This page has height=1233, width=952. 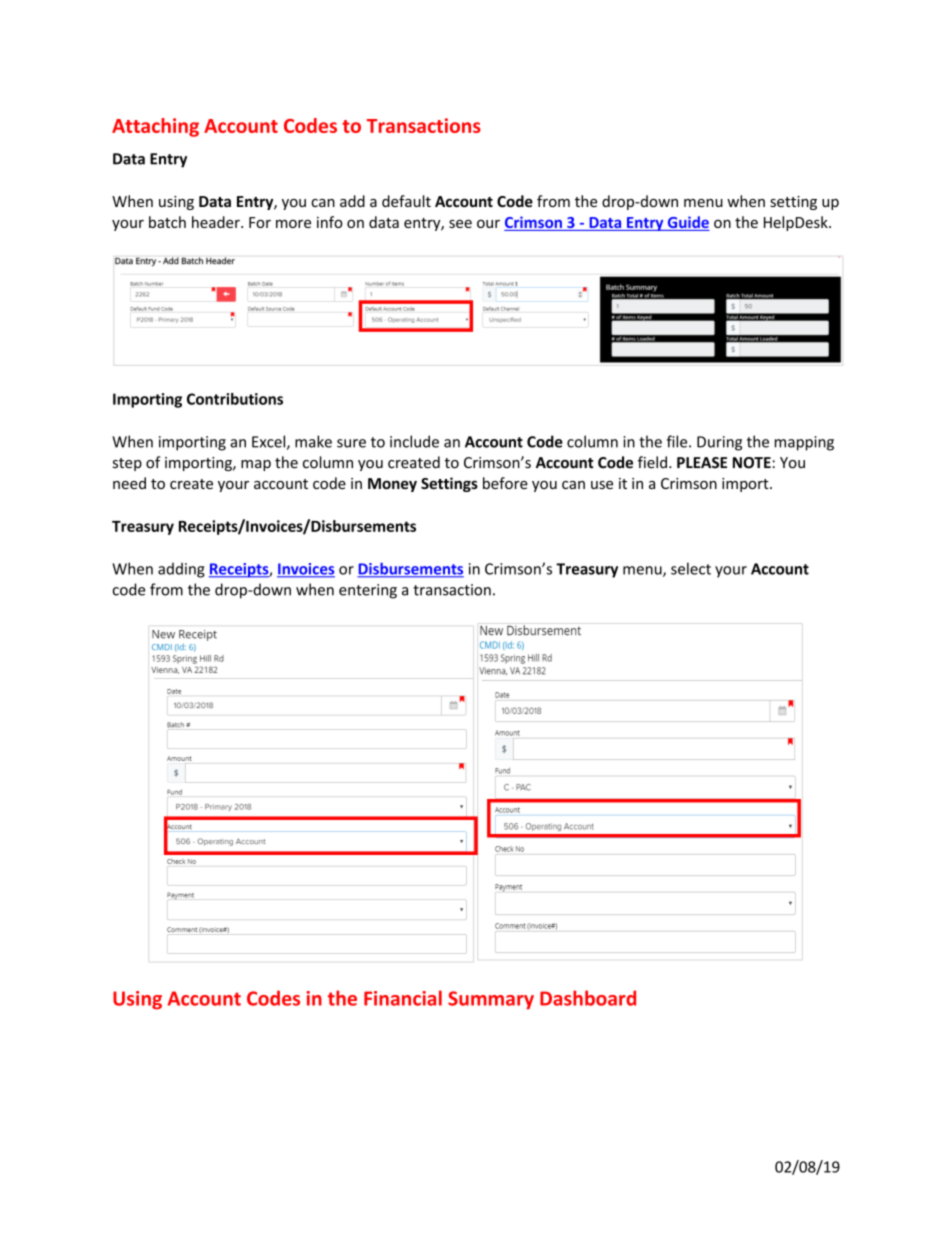 I want to click on select, so click(x=691, y=568).
